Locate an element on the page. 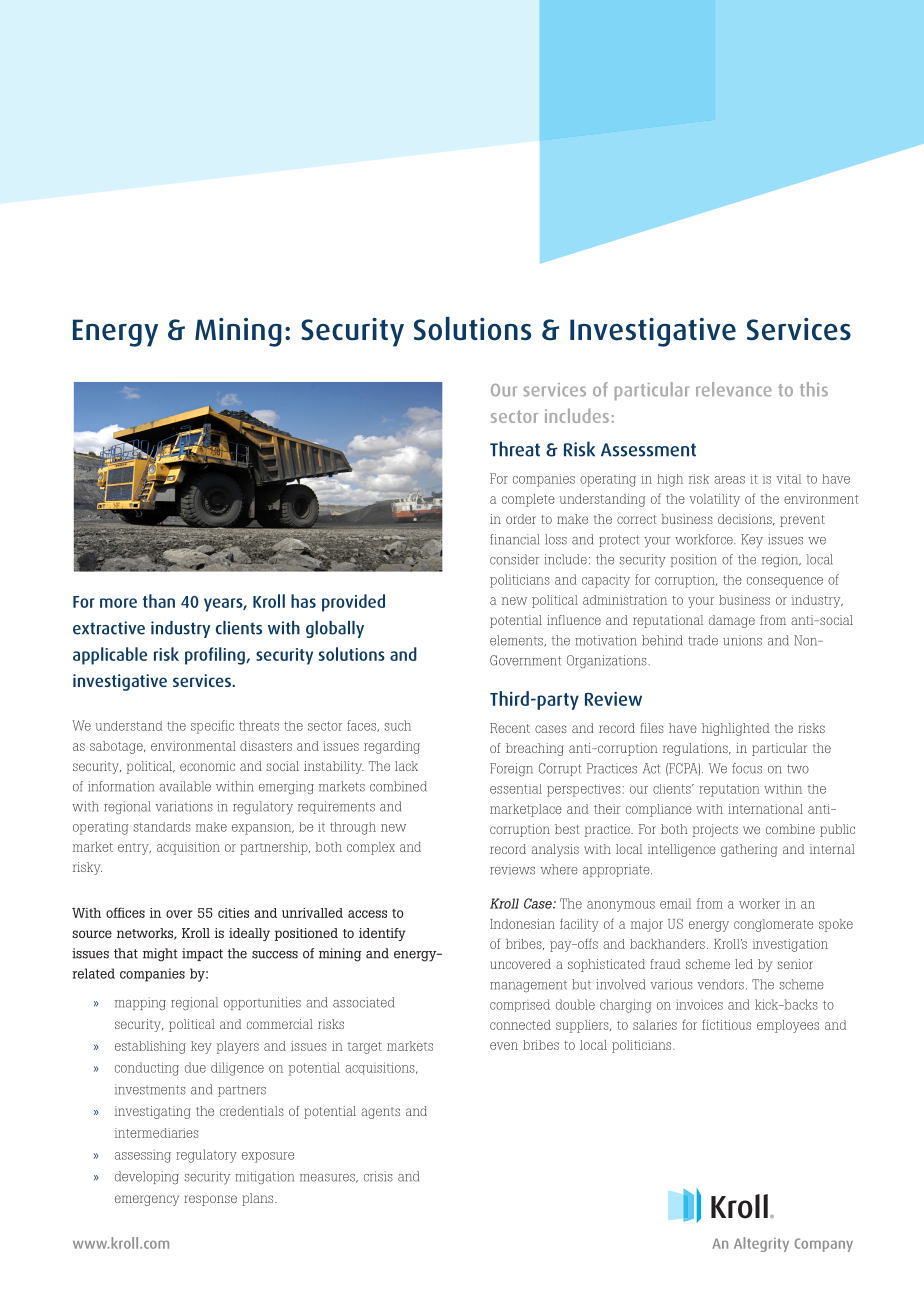  than is located at coordinates (159, 601).
